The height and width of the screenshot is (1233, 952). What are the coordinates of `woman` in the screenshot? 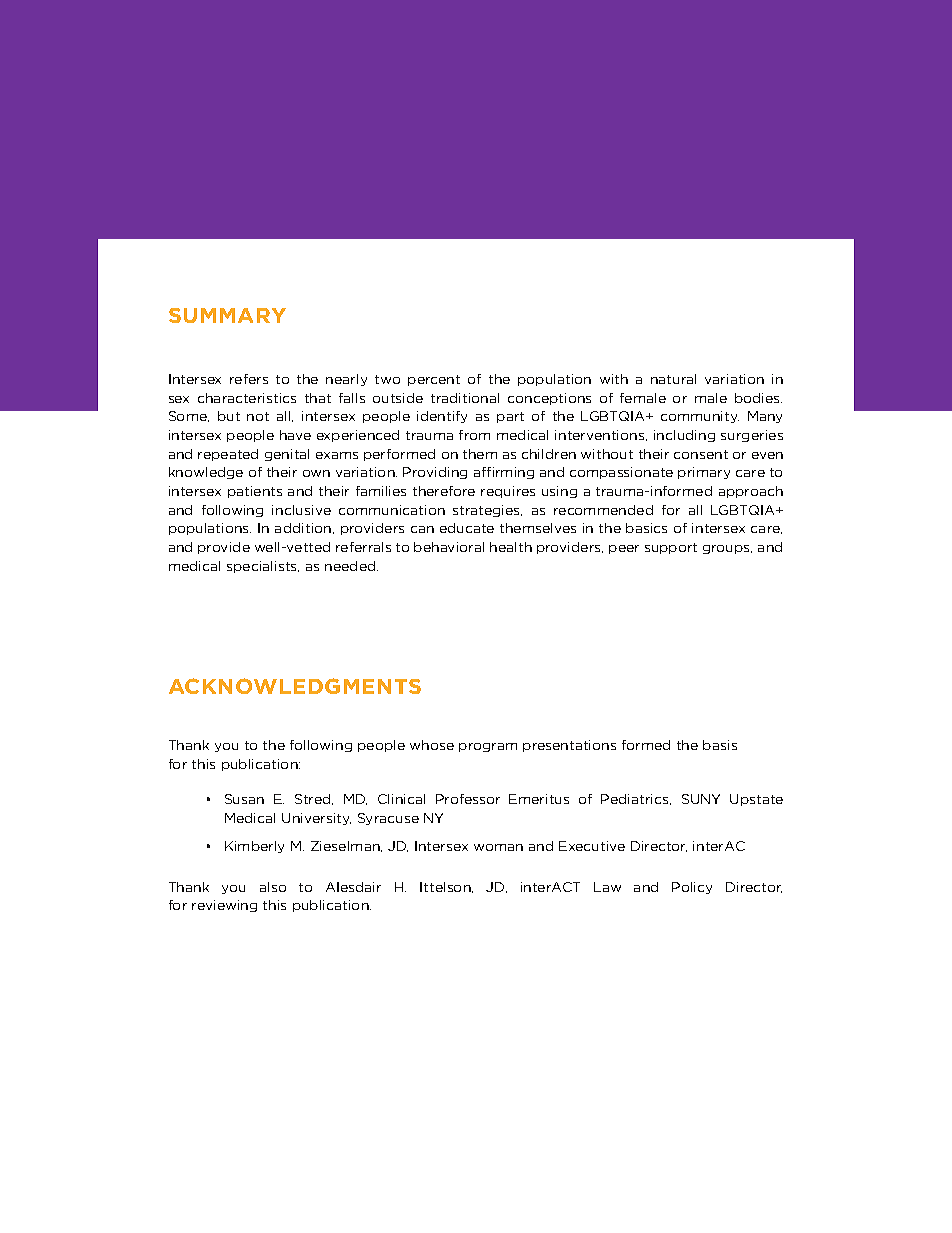 It's located at (498, 847).
